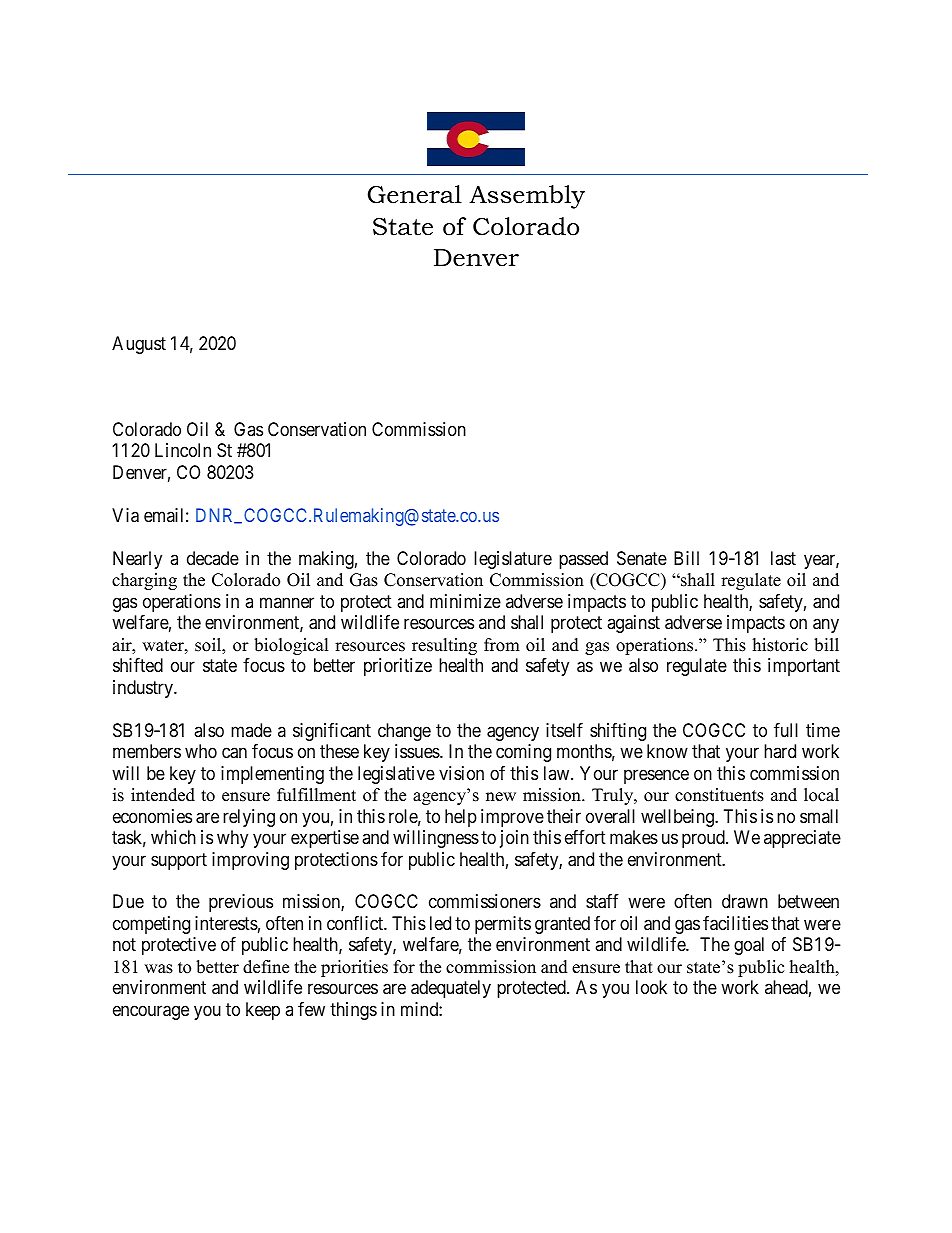 The image size is (952, 1233). Describe the element at coordinates (415, 194) in the screenshot. I see `General` at that location.
